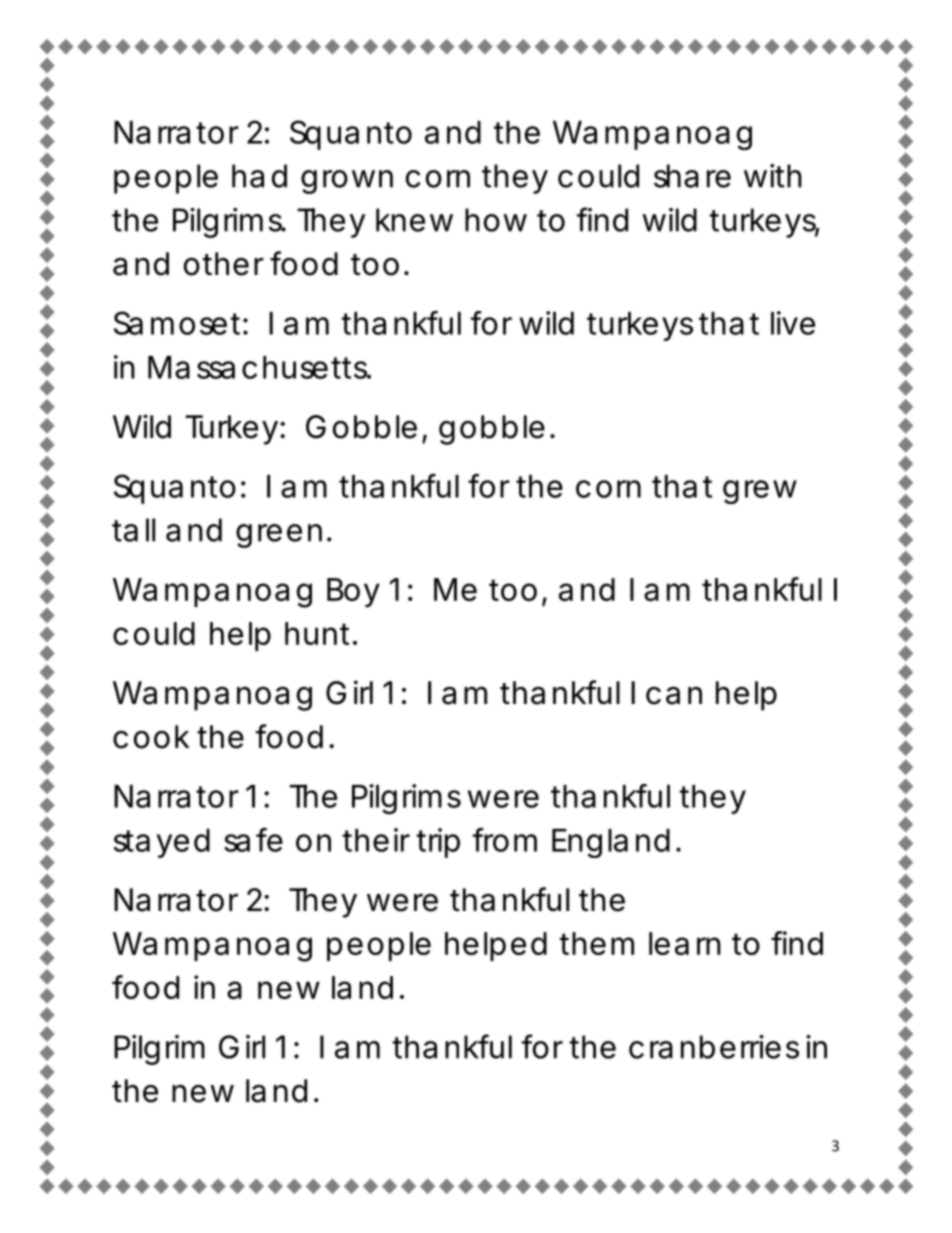 The width and height of the screenshot is (952, 1233). I want to click on can, so click(674, 696).
